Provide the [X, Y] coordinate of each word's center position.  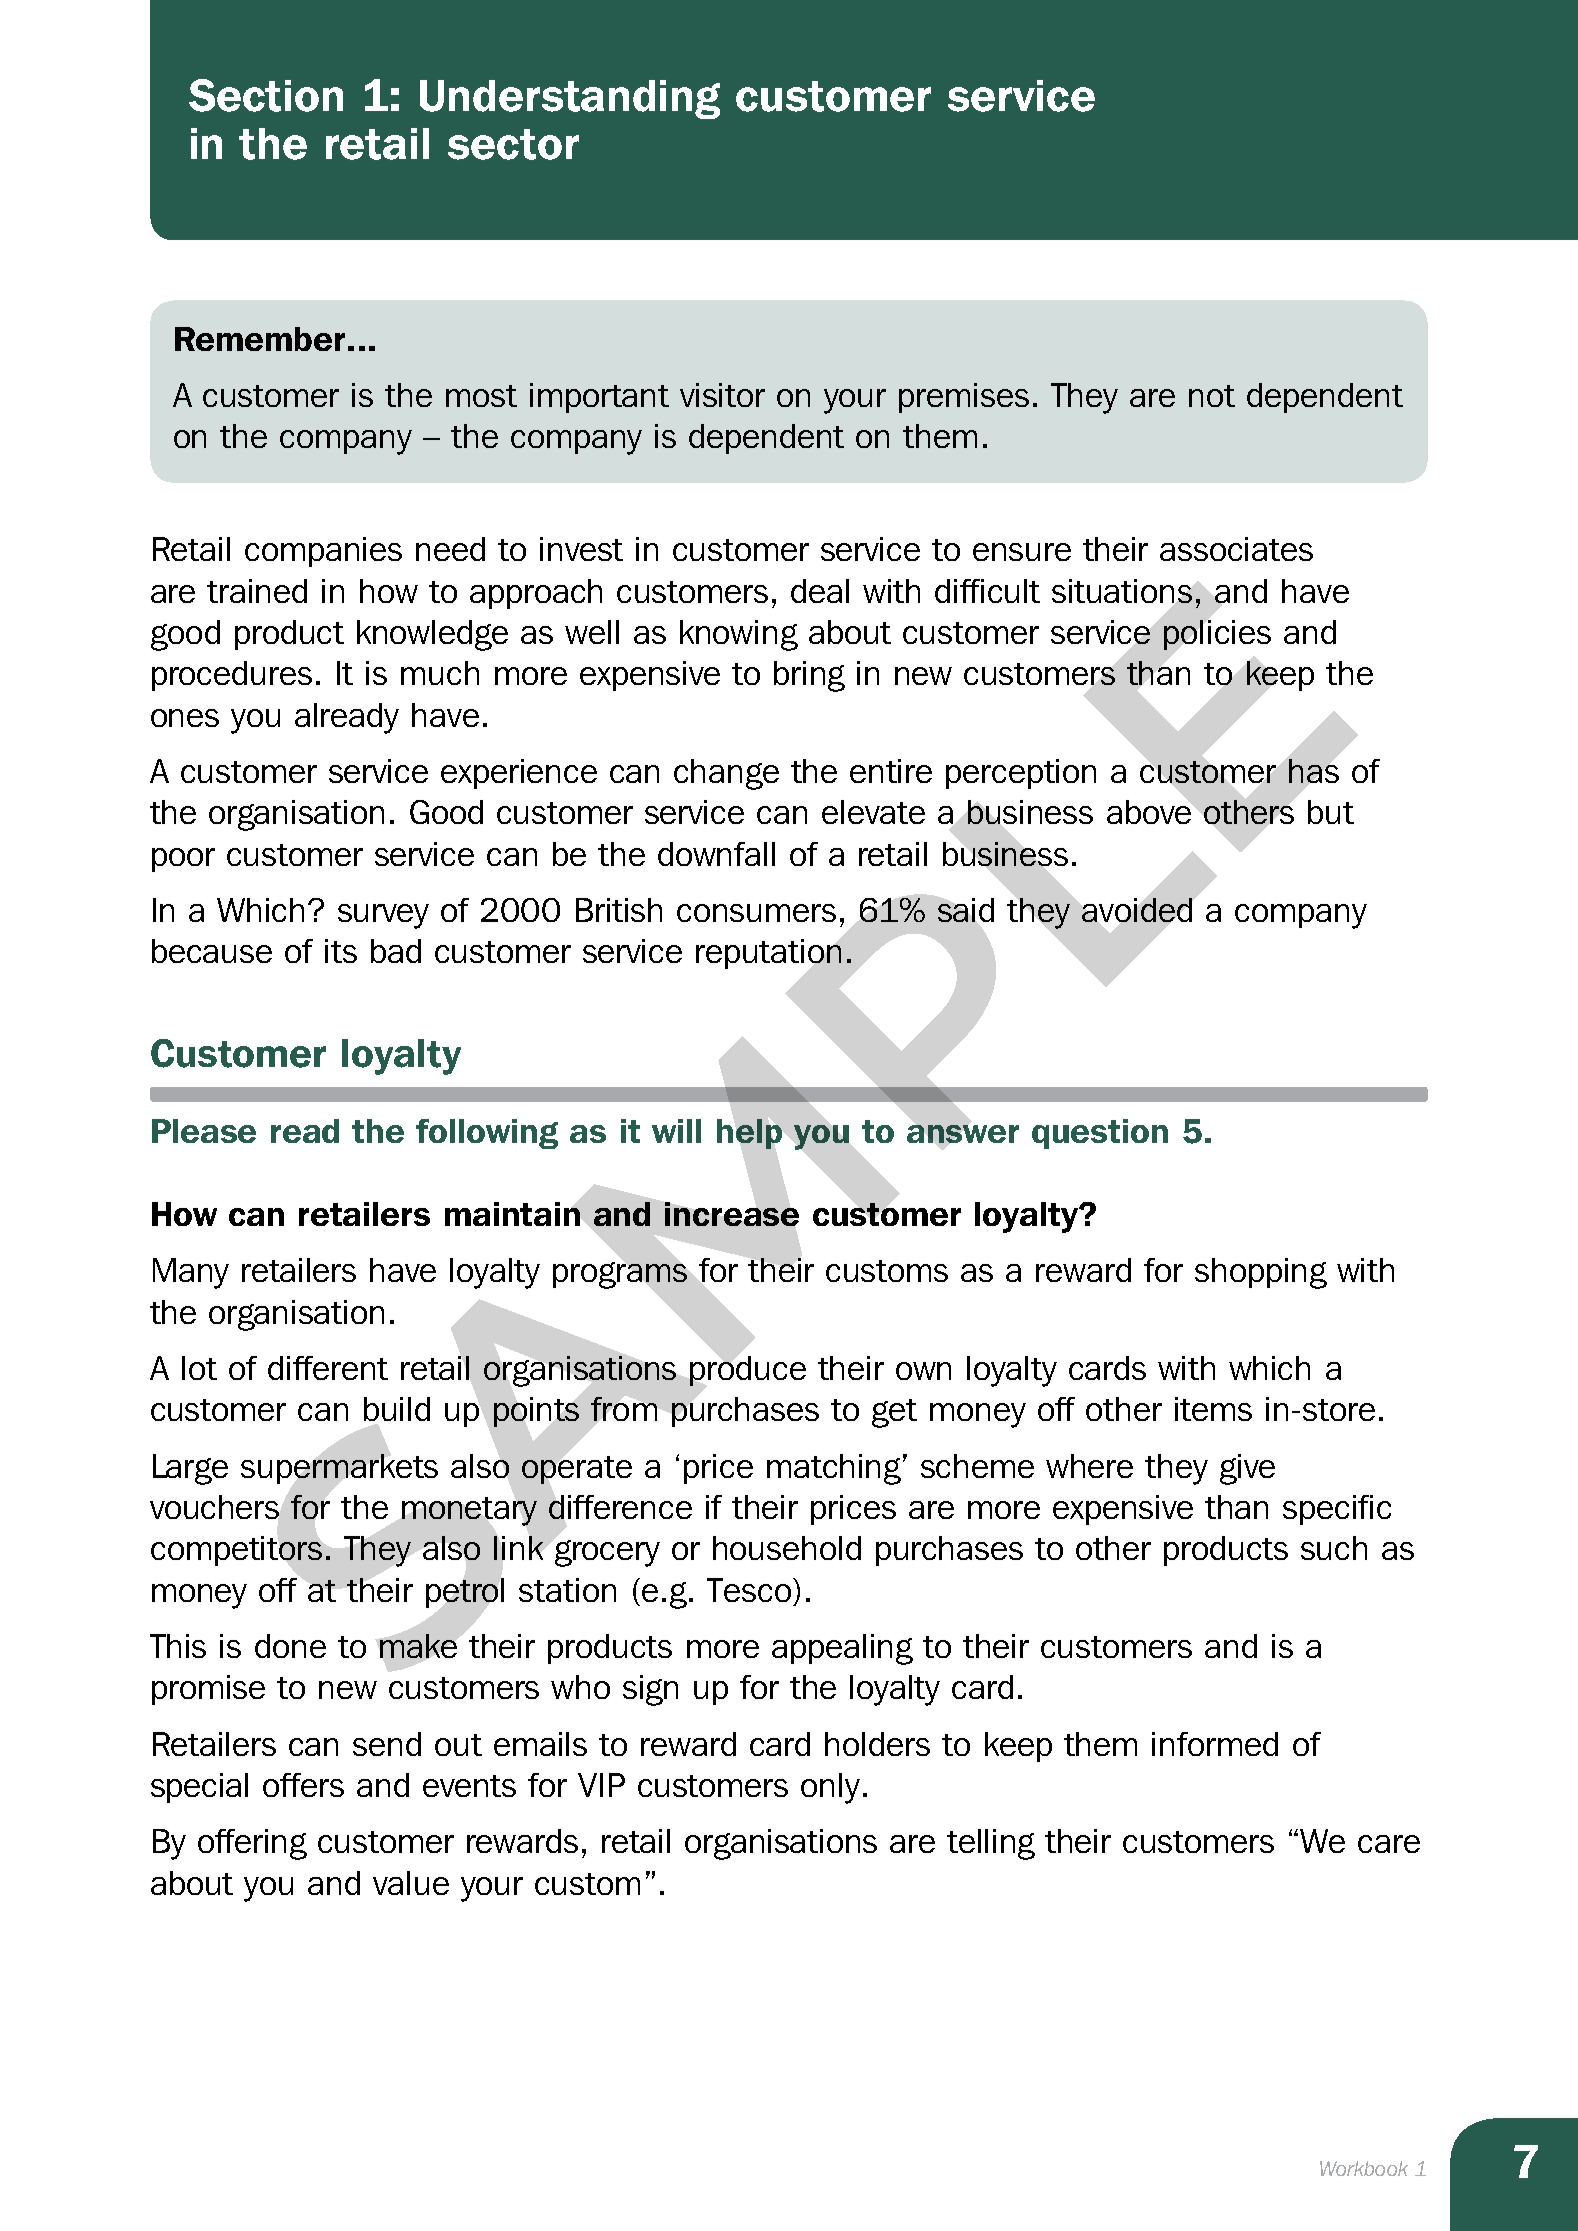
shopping [1261, 1273]
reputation [768, 954]
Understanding [570, 99]
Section [266, 95]
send [387, 1744]
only [830, 1788]
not [1212, 396]
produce [748, 1371]
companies [323, 552]
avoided [1137, 910]
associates [1236, 549]
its [341, 951]
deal [820, 591]
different [328, 1368]
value [411, 1883]
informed [1215, 1744]
